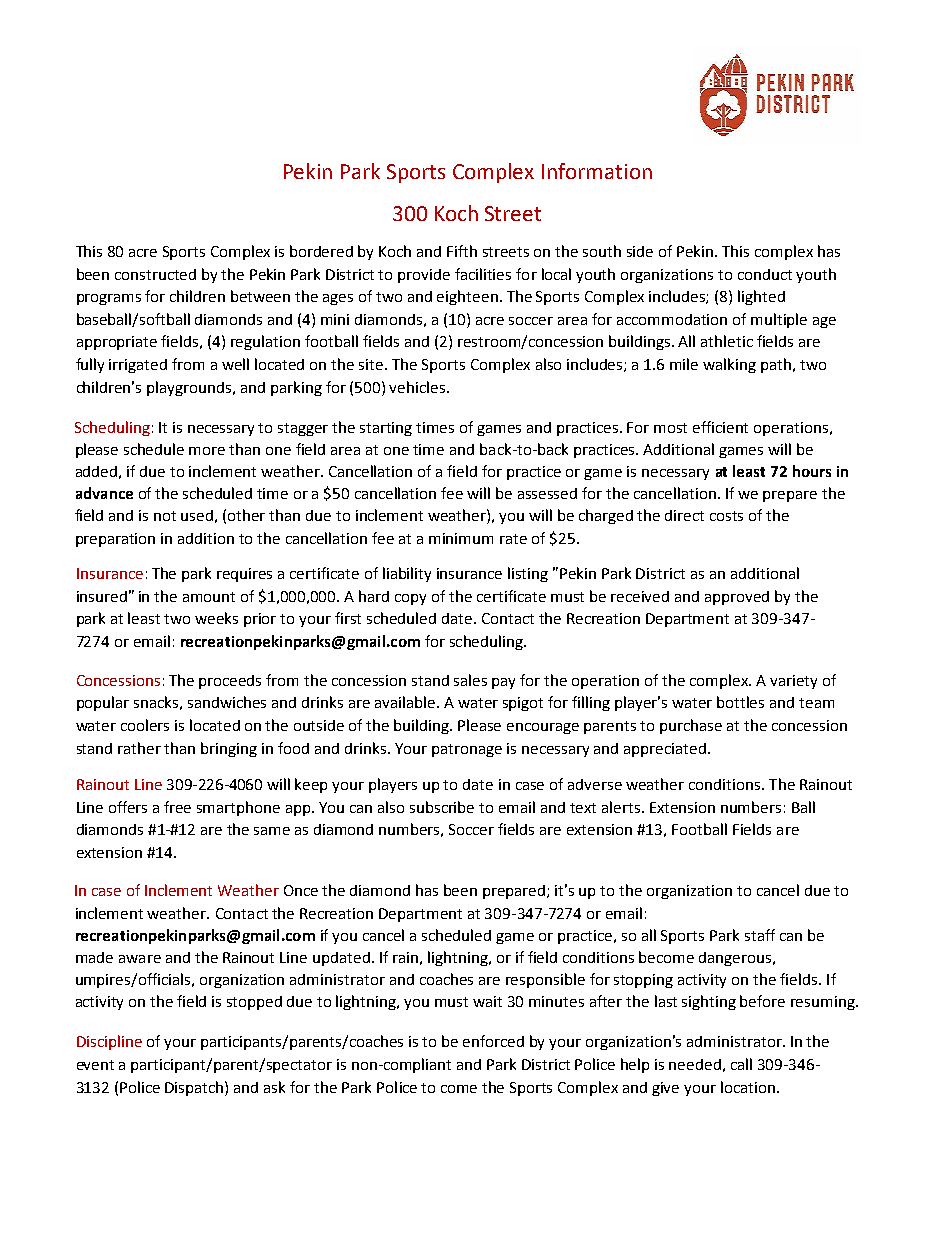 This screenshot has height=1233, width=952. Describe the element at coordinates (760, 935) in the screenshot. I see `staff` at that location.
